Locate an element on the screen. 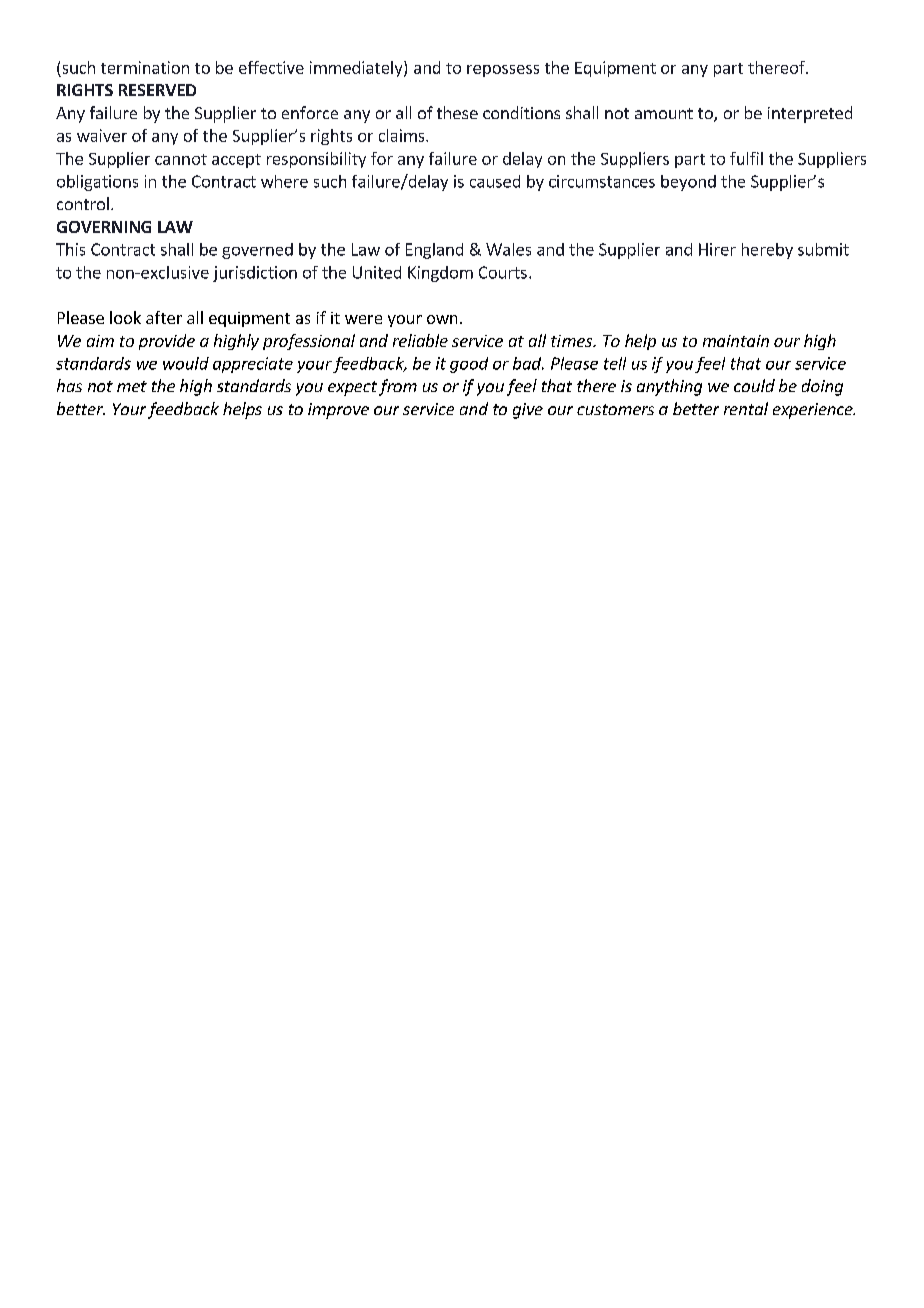 This screenshot has width=924, height=1308. own is located at coordinates (442, 319).
